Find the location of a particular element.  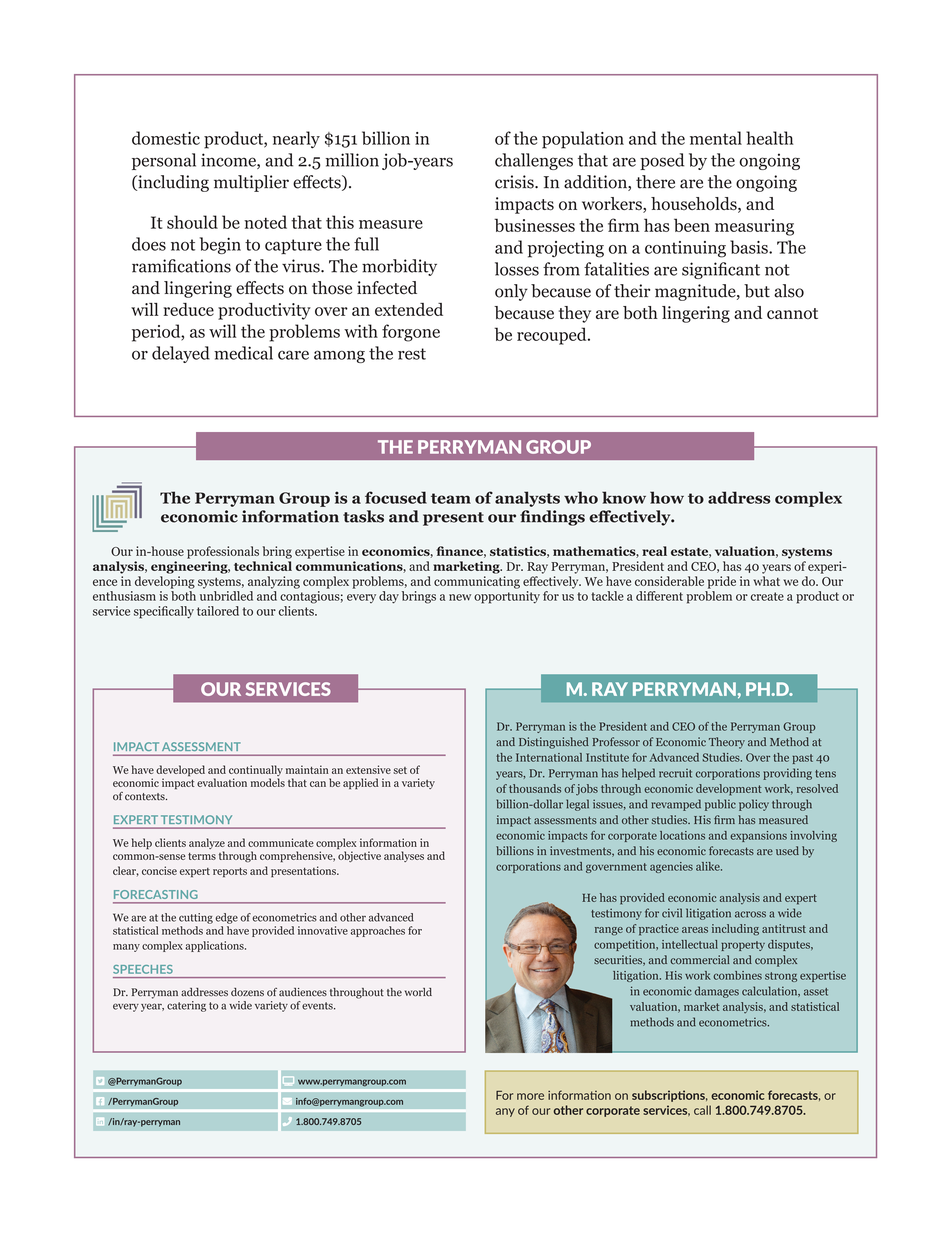

rest is located at coordinates (412, 354).
